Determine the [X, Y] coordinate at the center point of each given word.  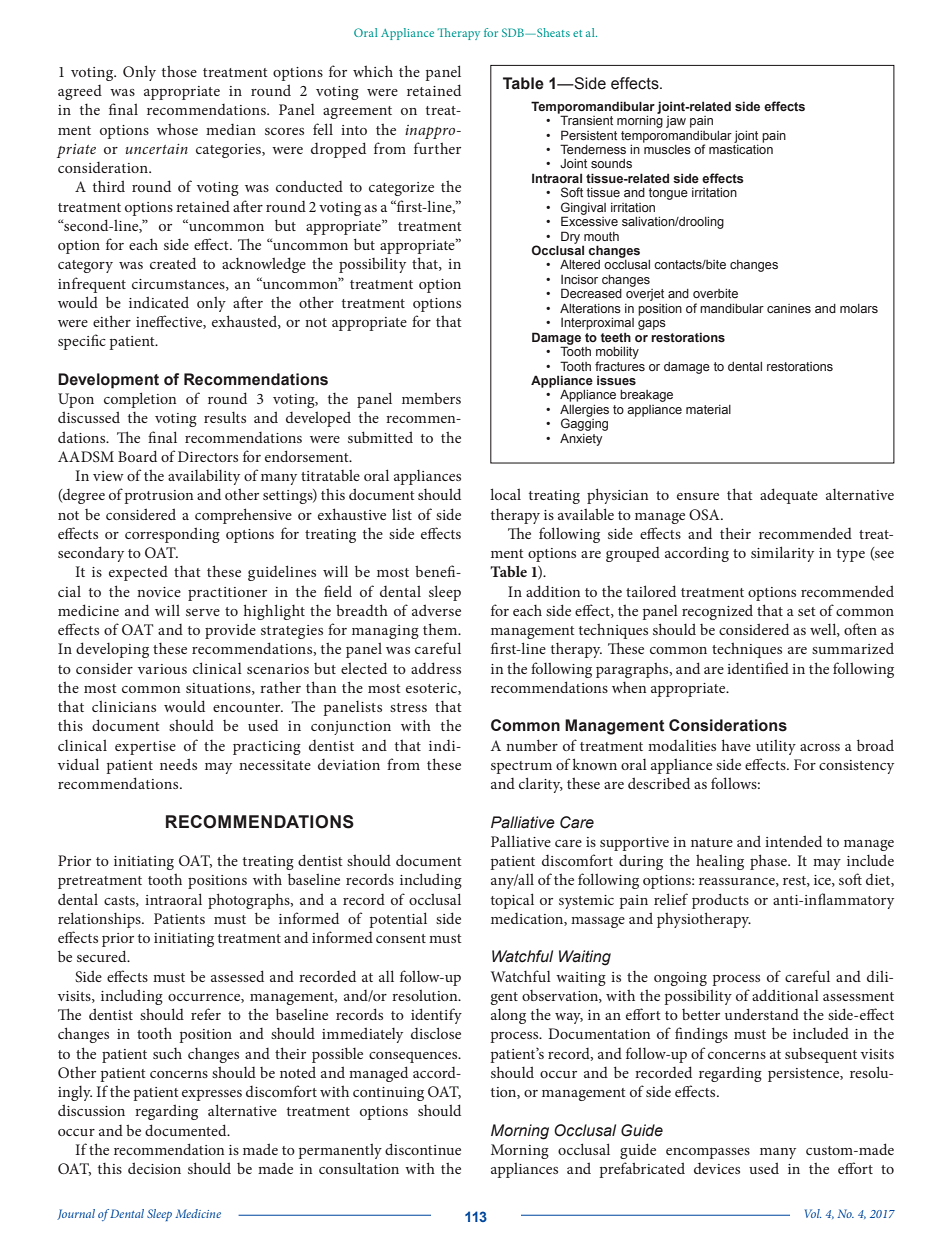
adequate [789, 496]
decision [154, 1168]
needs [178, 764]
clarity [541, 785]
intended [793, 841]
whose [177, 129]
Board [137, 456]
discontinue [423, 1149]
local [505, 494]
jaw [676, 122]
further [437, 148]
